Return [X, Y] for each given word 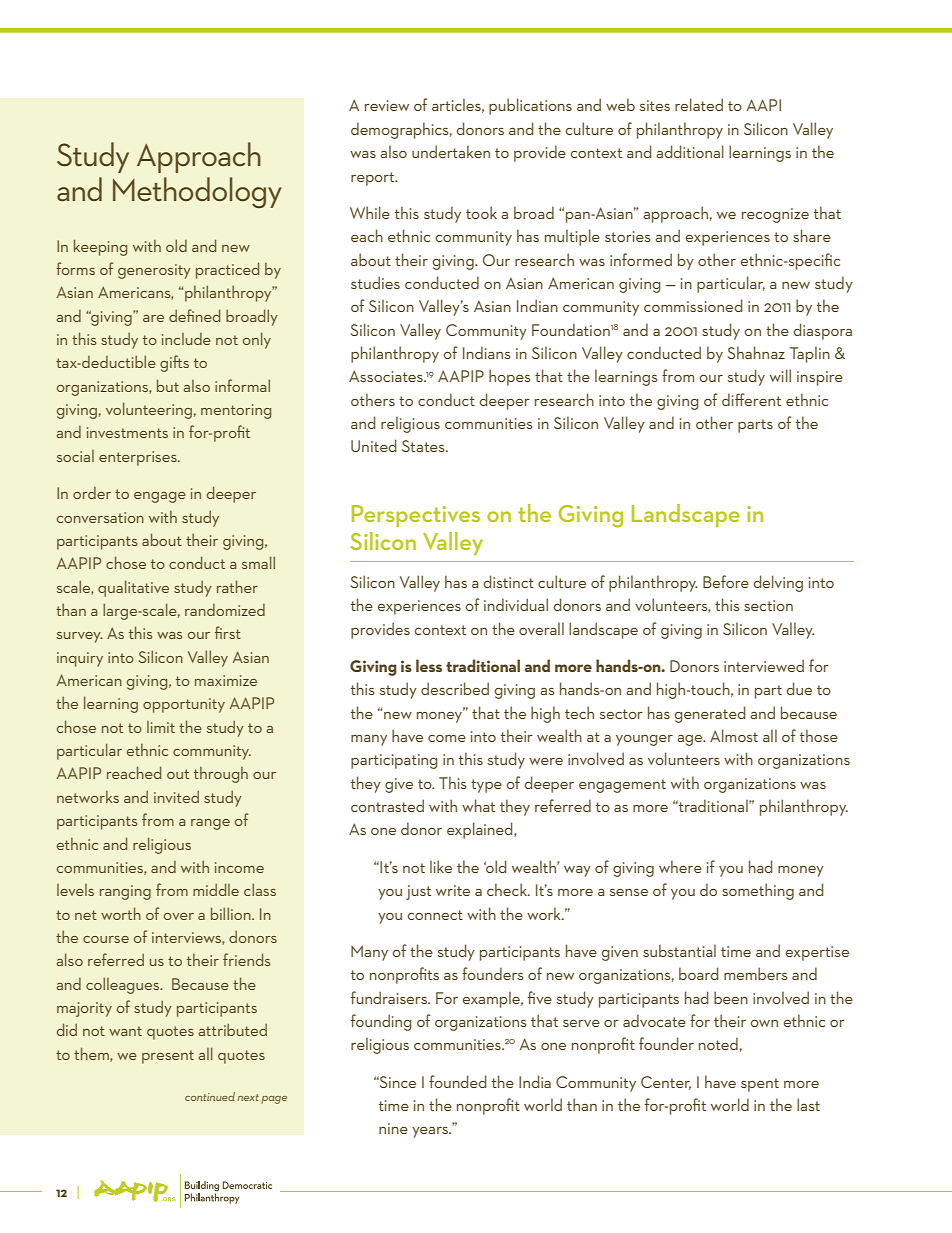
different [751, 399]
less [429, 665]
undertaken [451, 151]
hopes [509, 377]
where [680, 866]
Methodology [197, 193]
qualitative [133, 588]
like [441, 866]
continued [210, 1096]
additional [690, 151]
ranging [125, 892]
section [768, 605]
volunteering [149, 410]
